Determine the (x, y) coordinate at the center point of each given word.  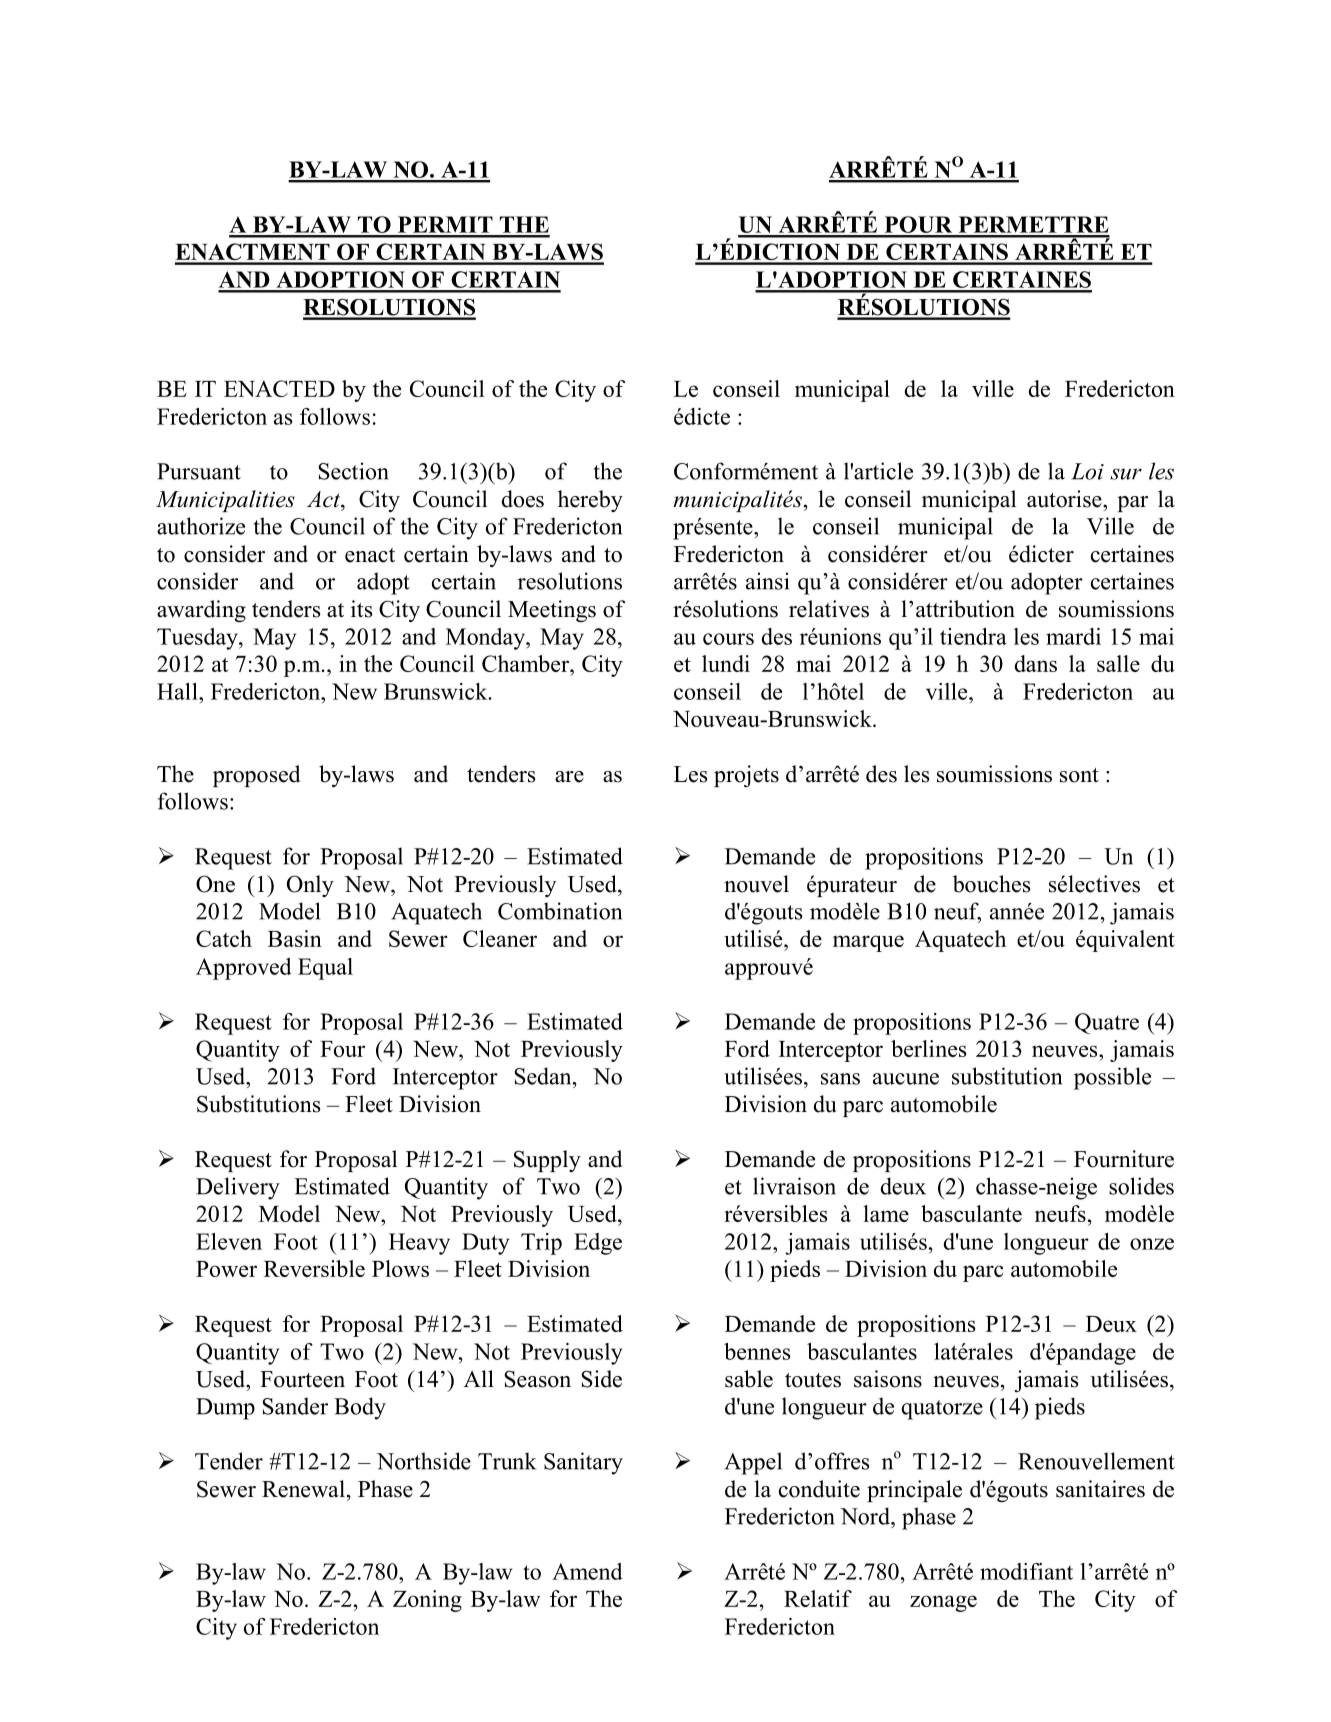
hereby (590, 501)
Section (353, 471)
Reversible (314, 1268)
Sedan (544, 1076)
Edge (598, 1244)
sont (1079, 775)
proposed (256, 776)
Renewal (303, 1489)
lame (886, 1213)
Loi (1087, 471)
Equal (325, 969)
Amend (587, 1571)
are (569, 777)
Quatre (1107, 1023)
